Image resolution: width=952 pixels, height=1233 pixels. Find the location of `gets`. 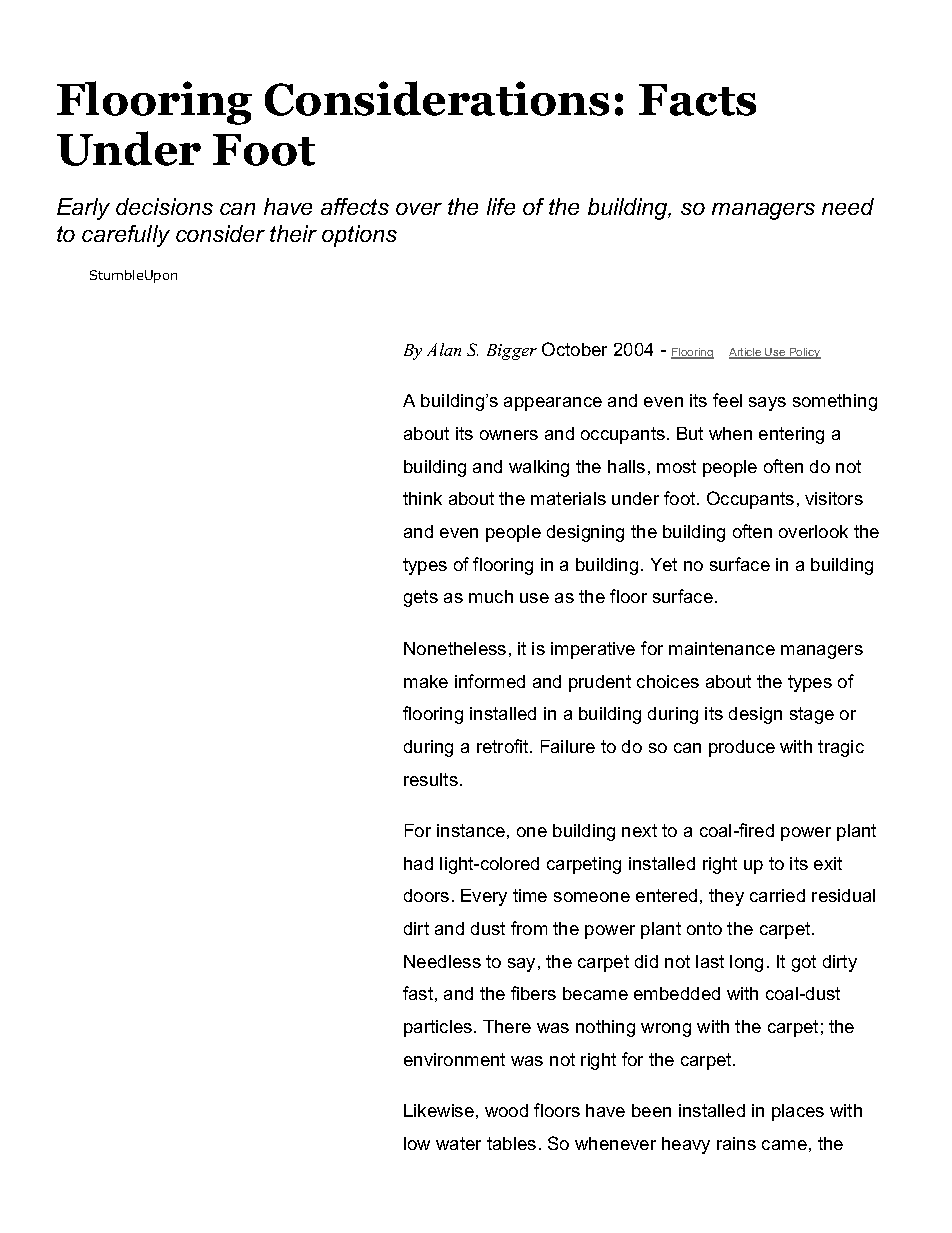

gets is located at coordinates (421, 598).
